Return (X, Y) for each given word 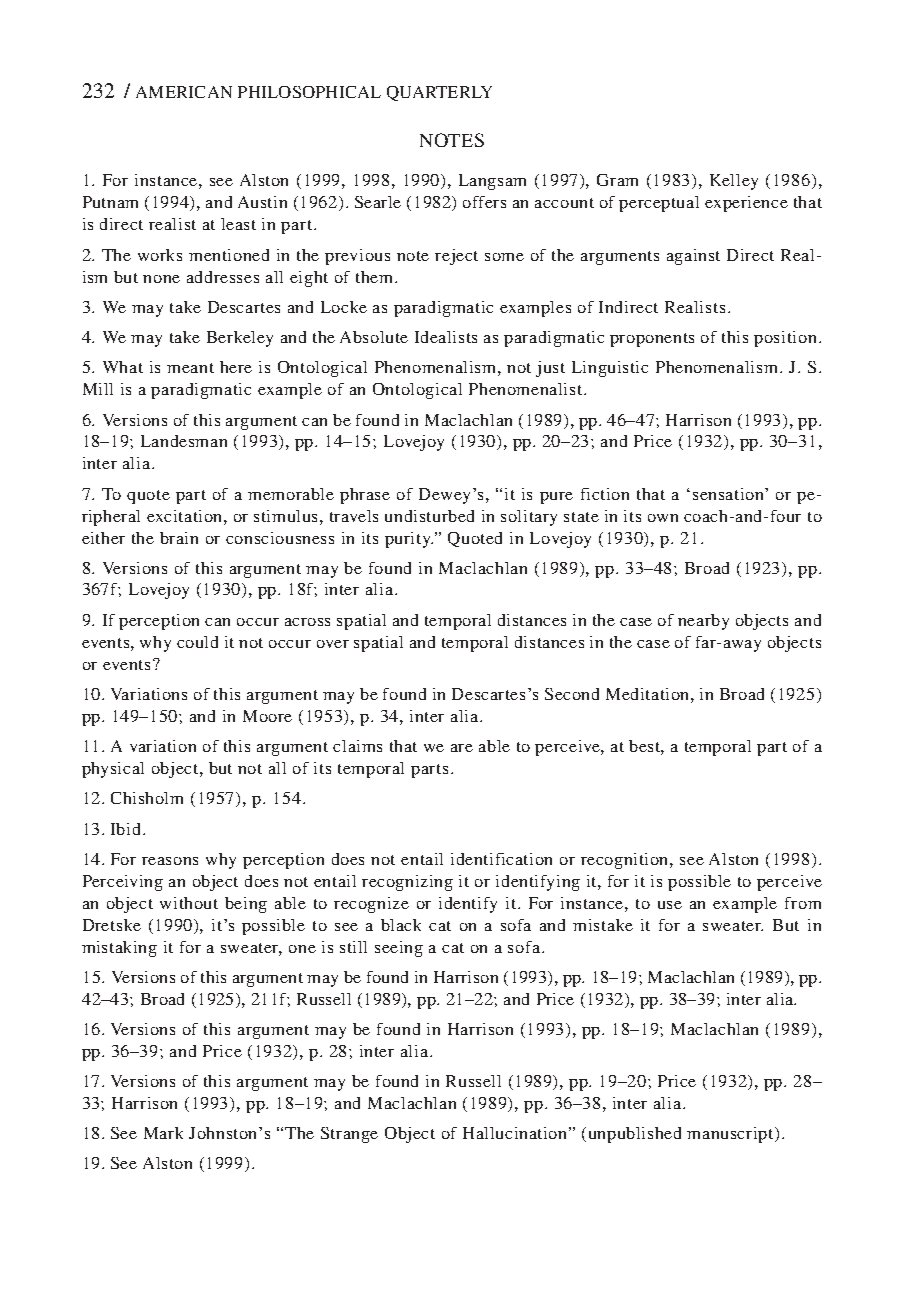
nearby (703, 622)
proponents (652, 340)
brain (179, 538)
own (663, 518)
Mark (163, 1133)
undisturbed (429, 516)
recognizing (407, 883)
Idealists (446, 337)
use (670, 905)
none (161, 279)
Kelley (734, 182)
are (462, 748)
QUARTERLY (439, 93)
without (189, 903)
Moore (267, 716)
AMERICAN (184, 92)
